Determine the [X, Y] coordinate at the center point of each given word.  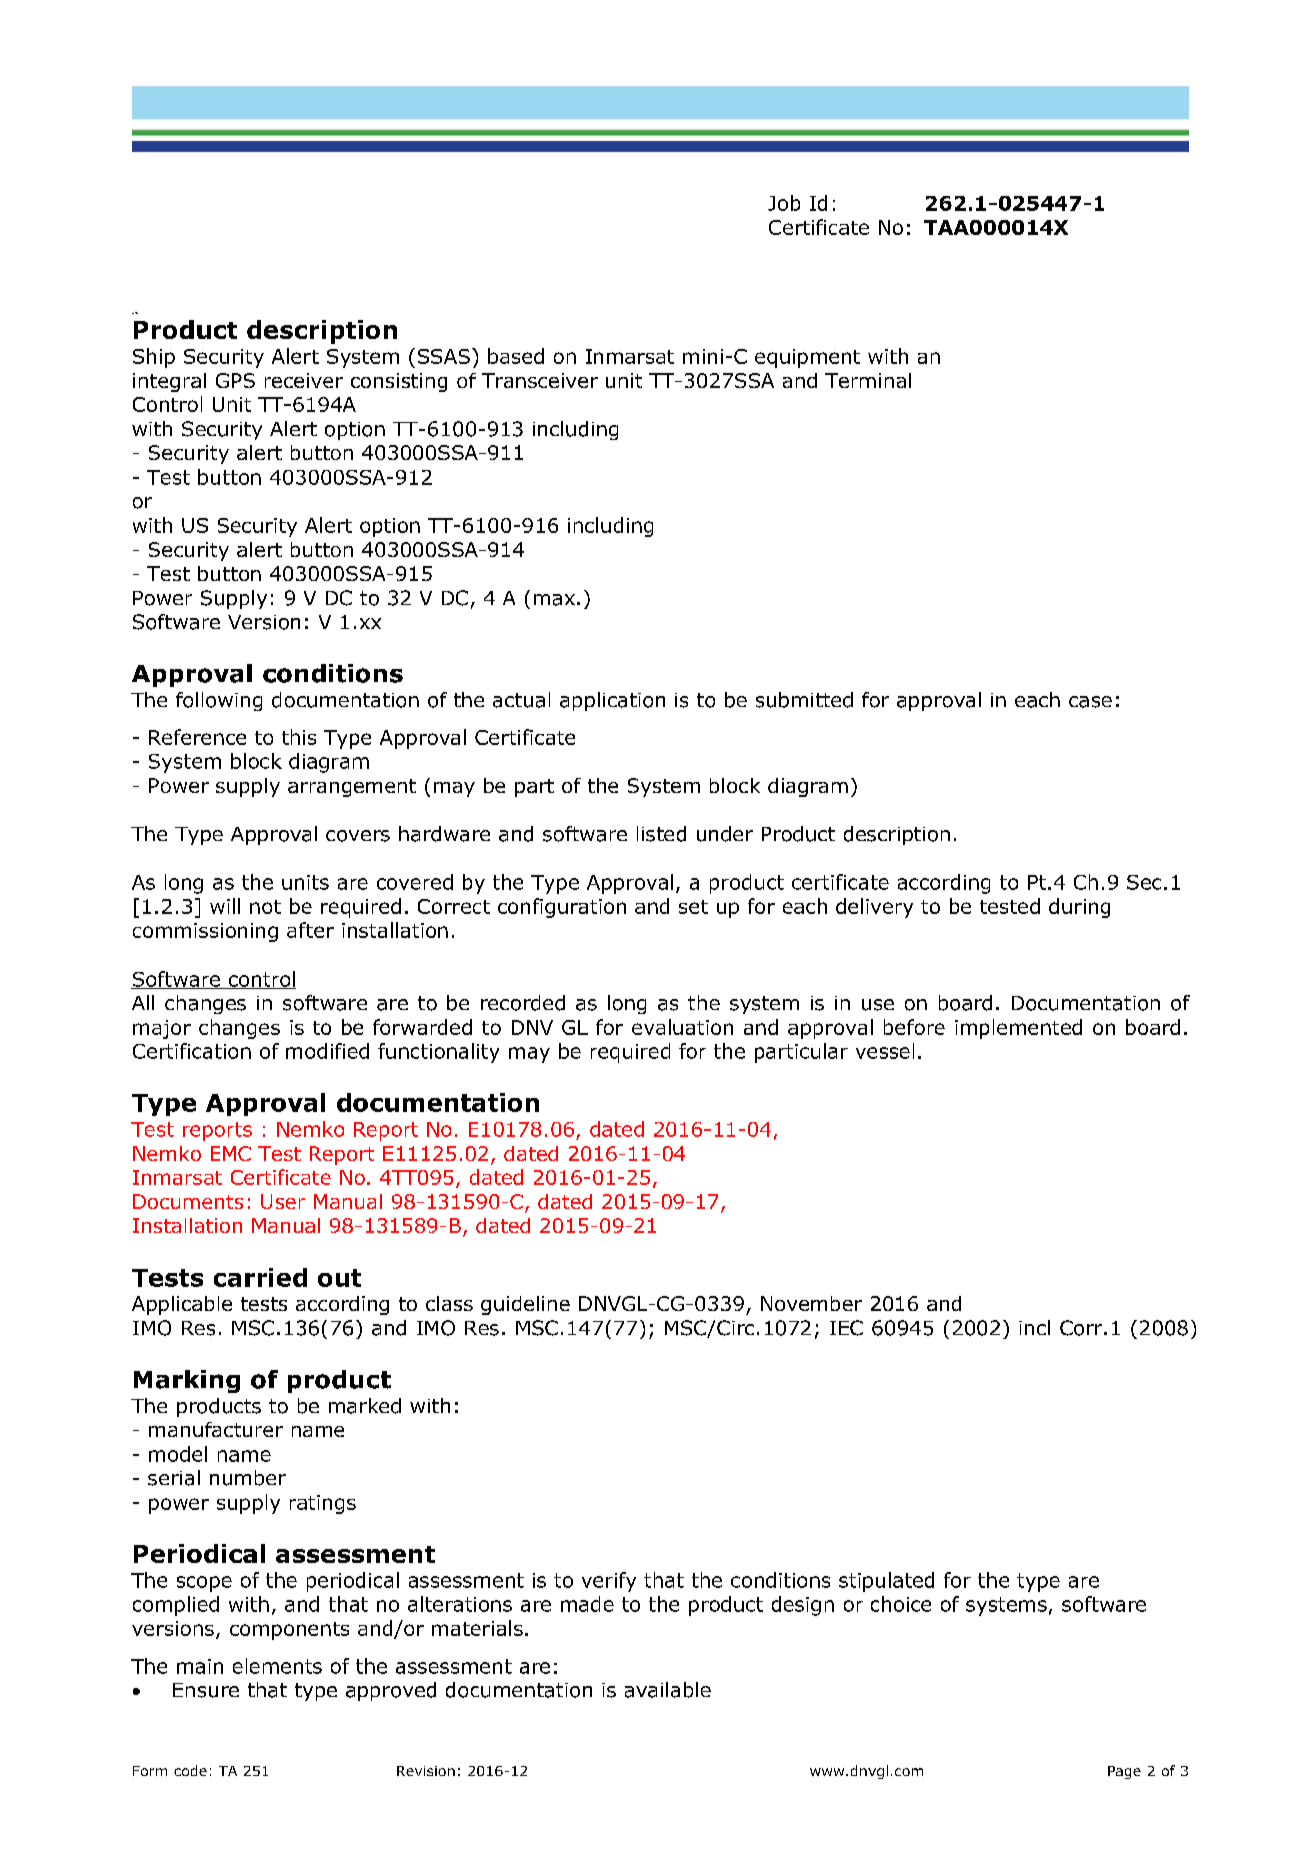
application [612, 701]
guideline [525, 1305]
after [310, 930]
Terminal [868, 380]
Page [1124, 1772]
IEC [846, 1328]
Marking [187, 1381]
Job [784, 203]
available [668, 1690]
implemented [1018, 1029]
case [1090, 702]
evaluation [682, 1027]
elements [277, 1666]
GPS [235, 380]
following [219, 701]
